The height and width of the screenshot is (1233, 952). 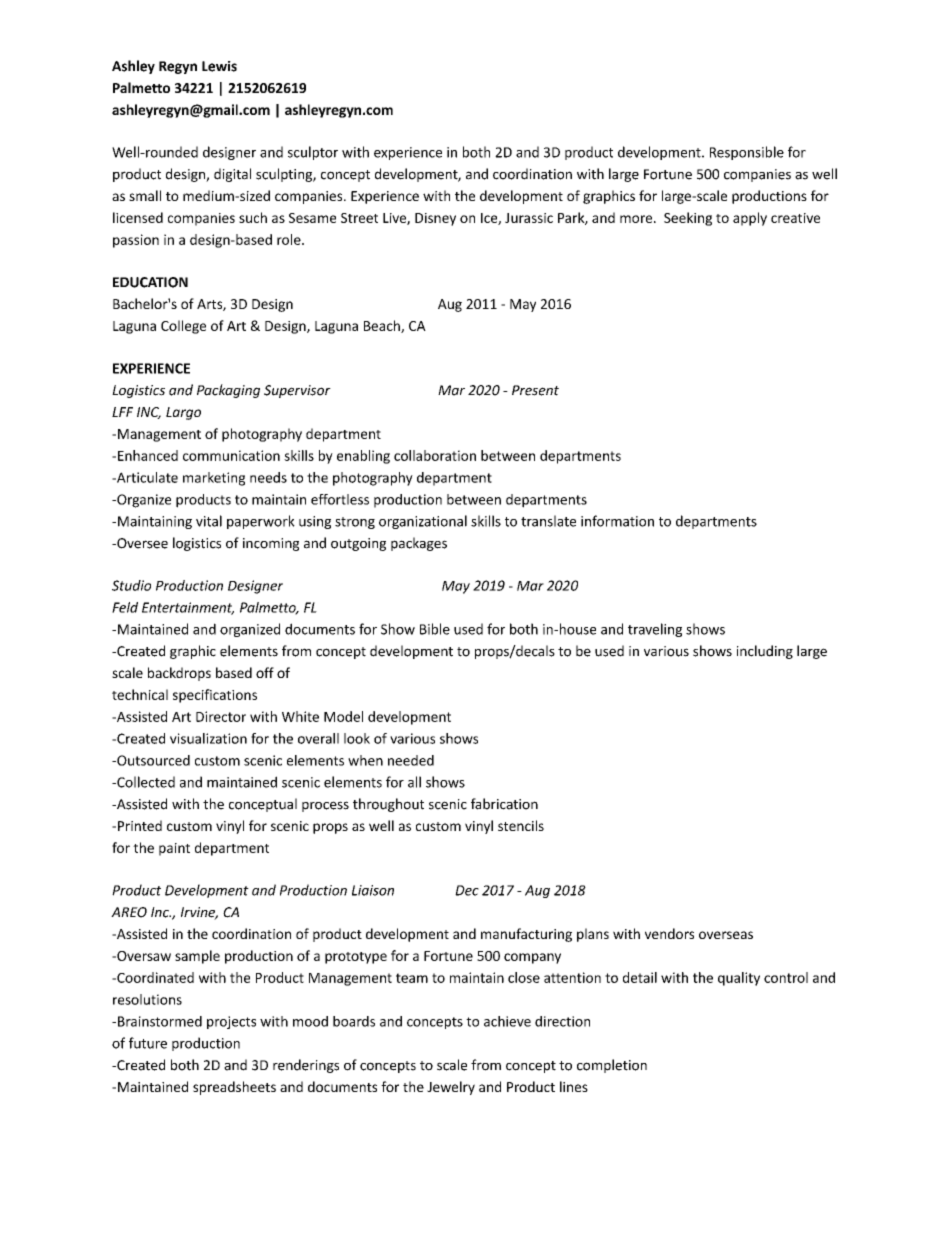 What do you see at coordinates (234, 1088) in the screenshot?
I see `spreadsheets` at bounding box center [234, 1088].
